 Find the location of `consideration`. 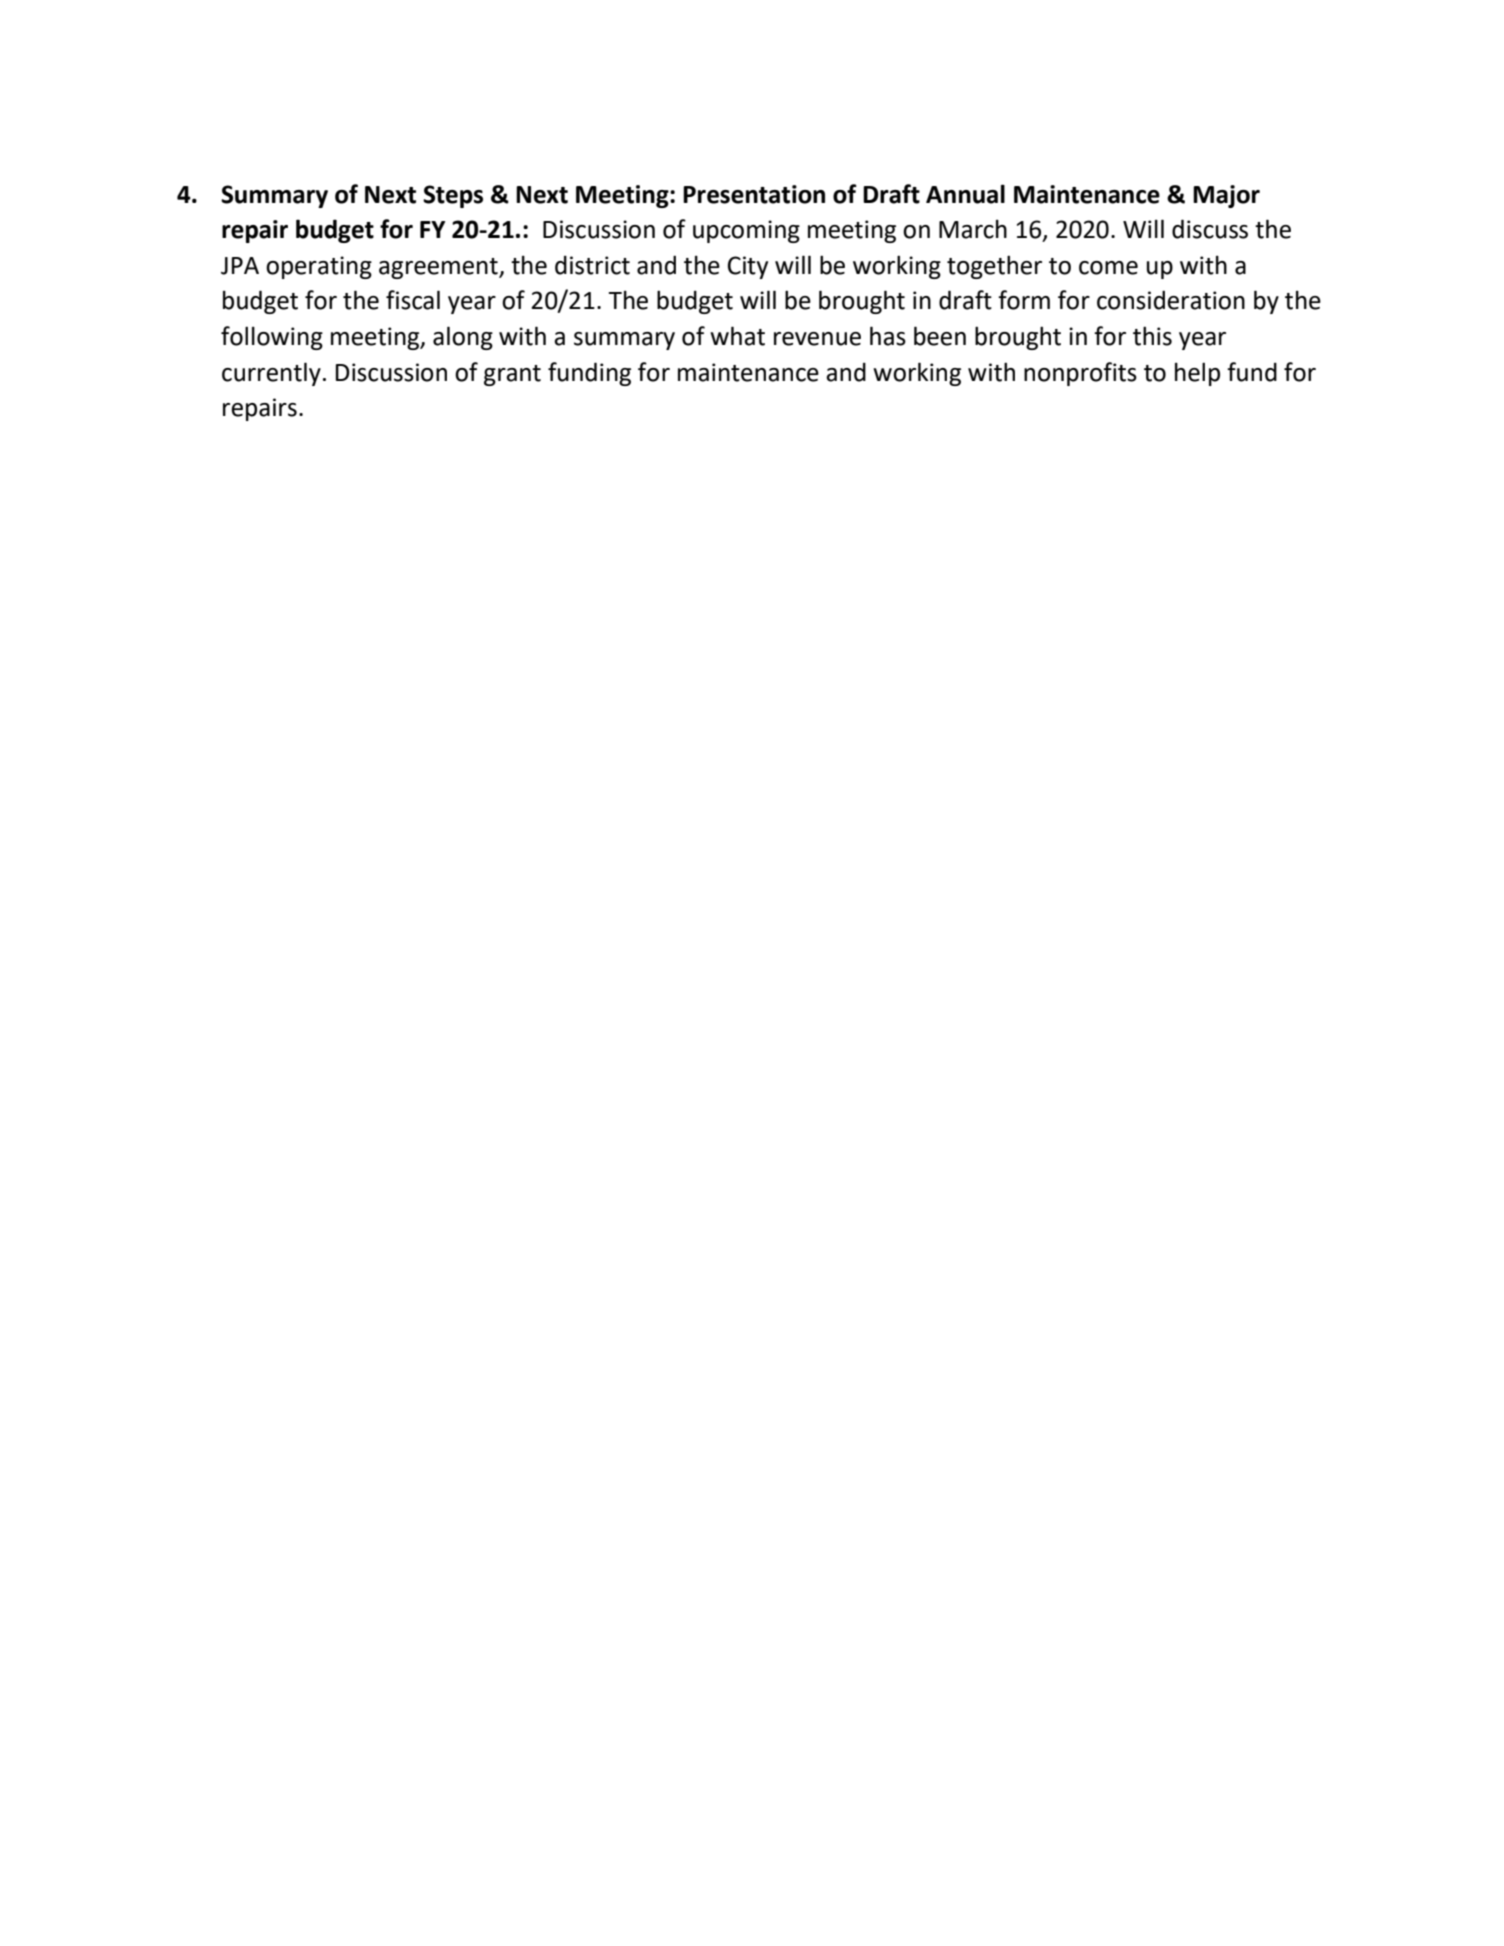

consideration is located at coordinates (1171, 300).
